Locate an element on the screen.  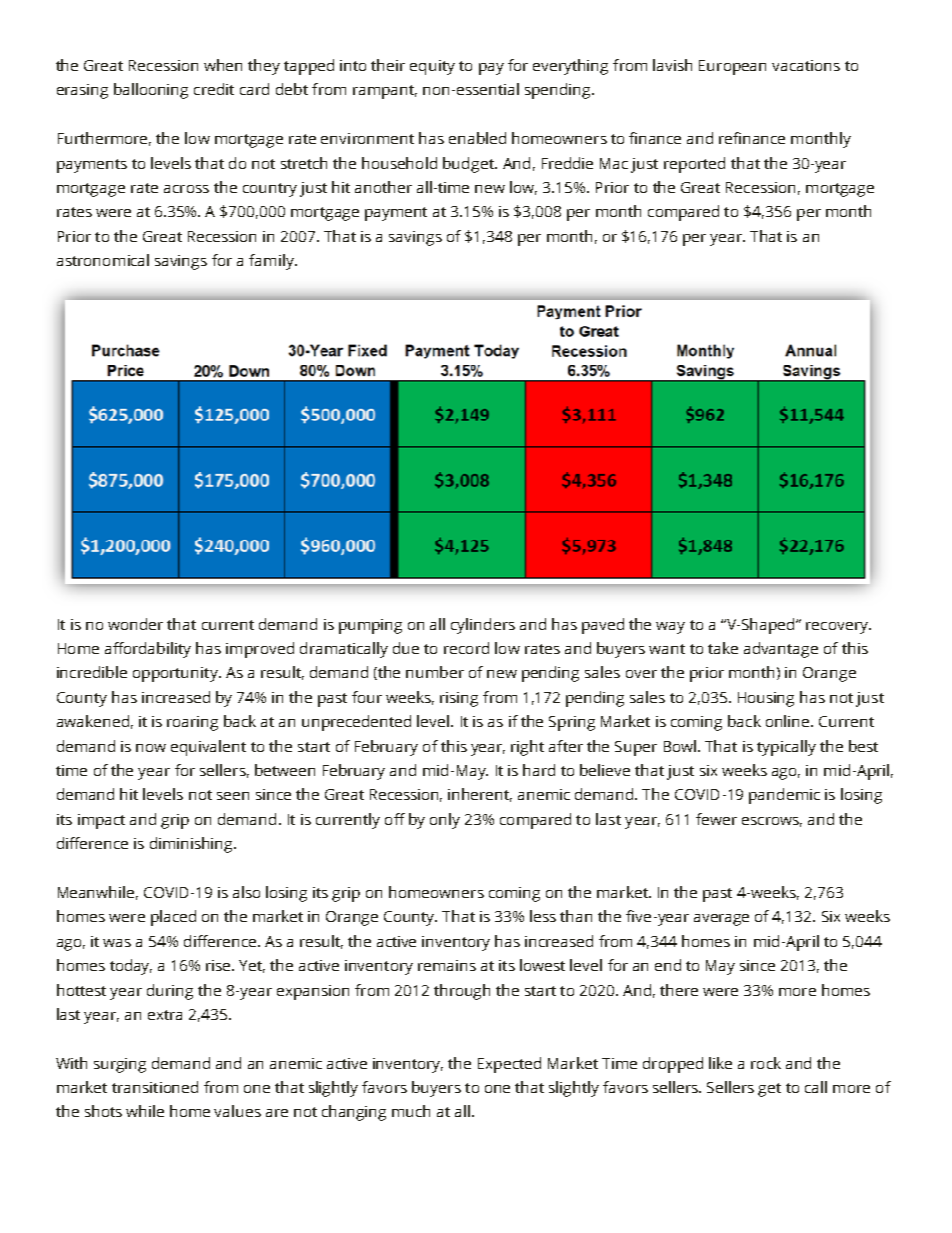
way is located at coordinates (670, 628).
